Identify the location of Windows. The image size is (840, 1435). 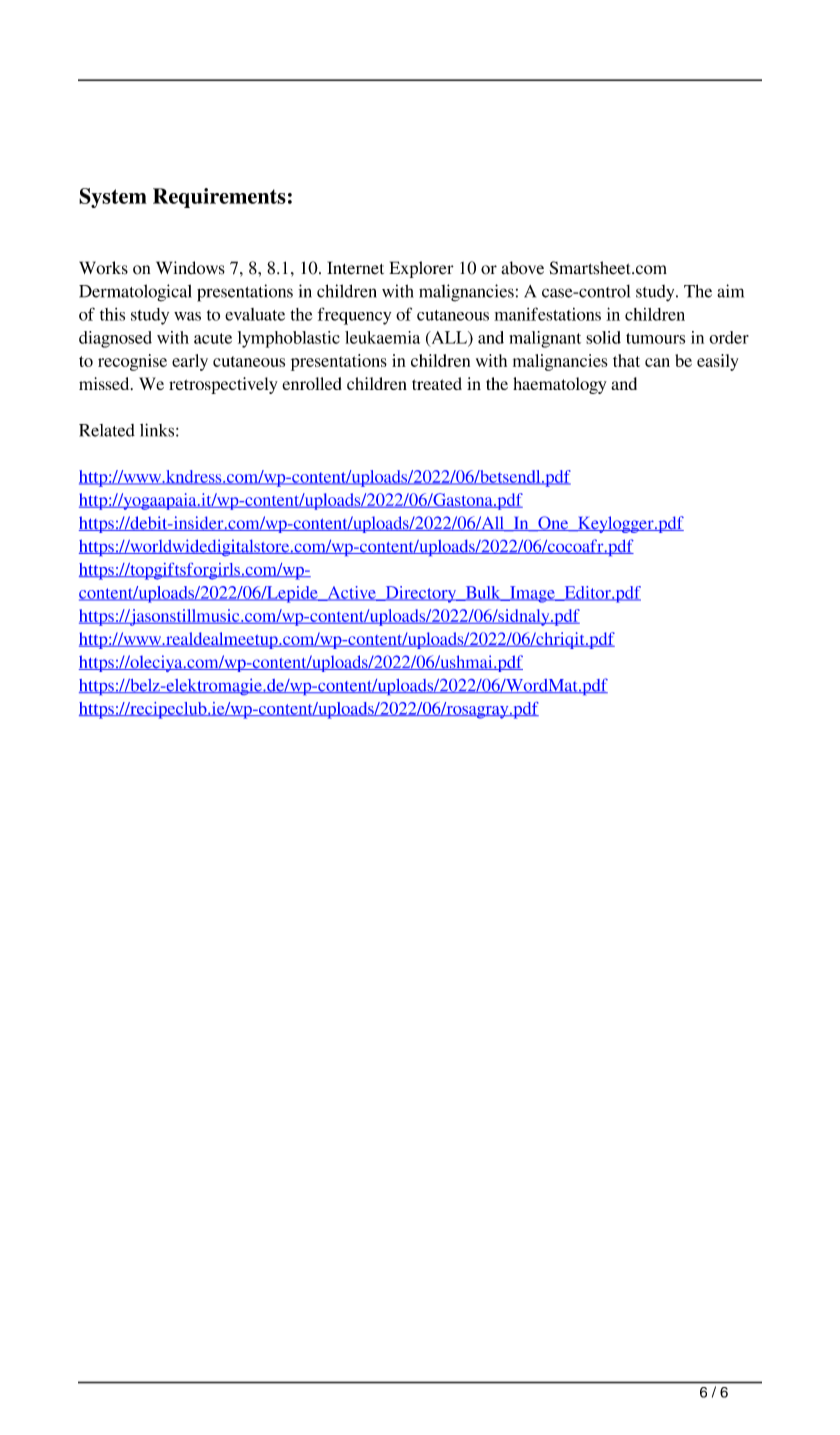
(190, 268).
